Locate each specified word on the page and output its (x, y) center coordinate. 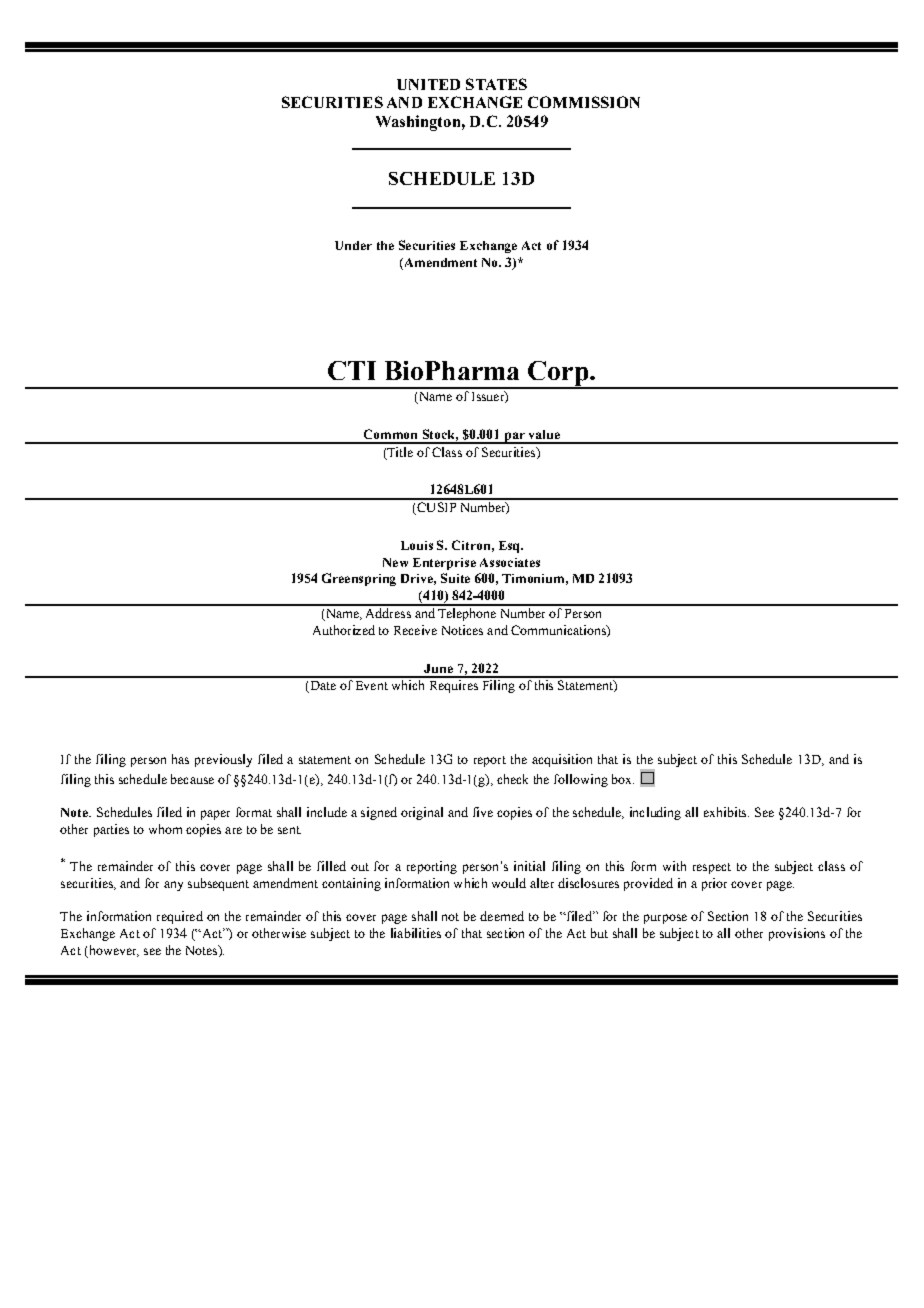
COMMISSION (584, 102)
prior (714, 884)
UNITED (428, 84)
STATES (496, 84)
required (180, 917)
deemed (502, 916)
